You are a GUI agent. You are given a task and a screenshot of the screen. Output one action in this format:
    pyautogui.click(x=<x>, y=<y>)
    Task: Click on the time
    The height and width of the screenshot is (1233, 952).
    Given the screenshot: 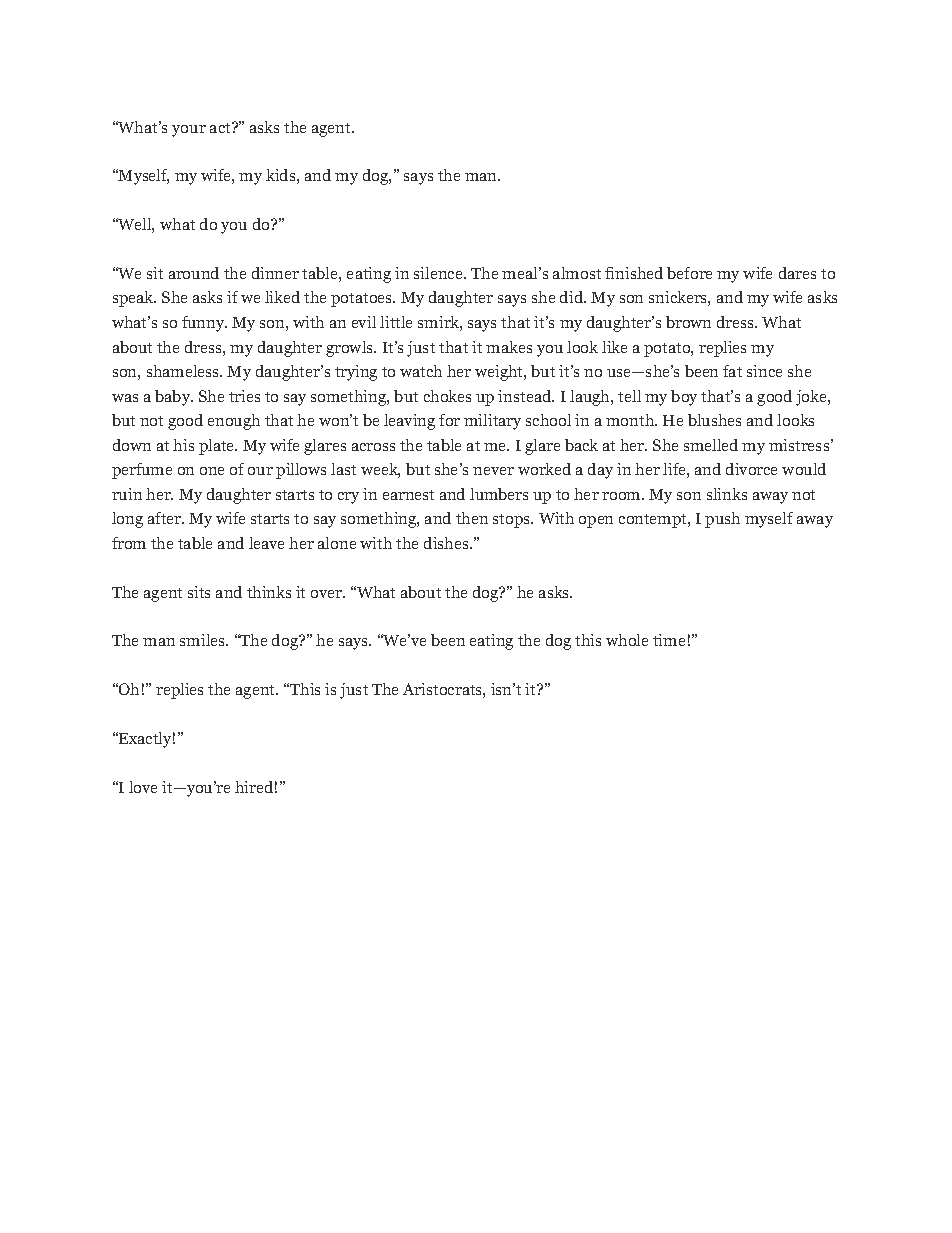 What is the action you would take?
    pyautogui.click(x=669, y=640)
